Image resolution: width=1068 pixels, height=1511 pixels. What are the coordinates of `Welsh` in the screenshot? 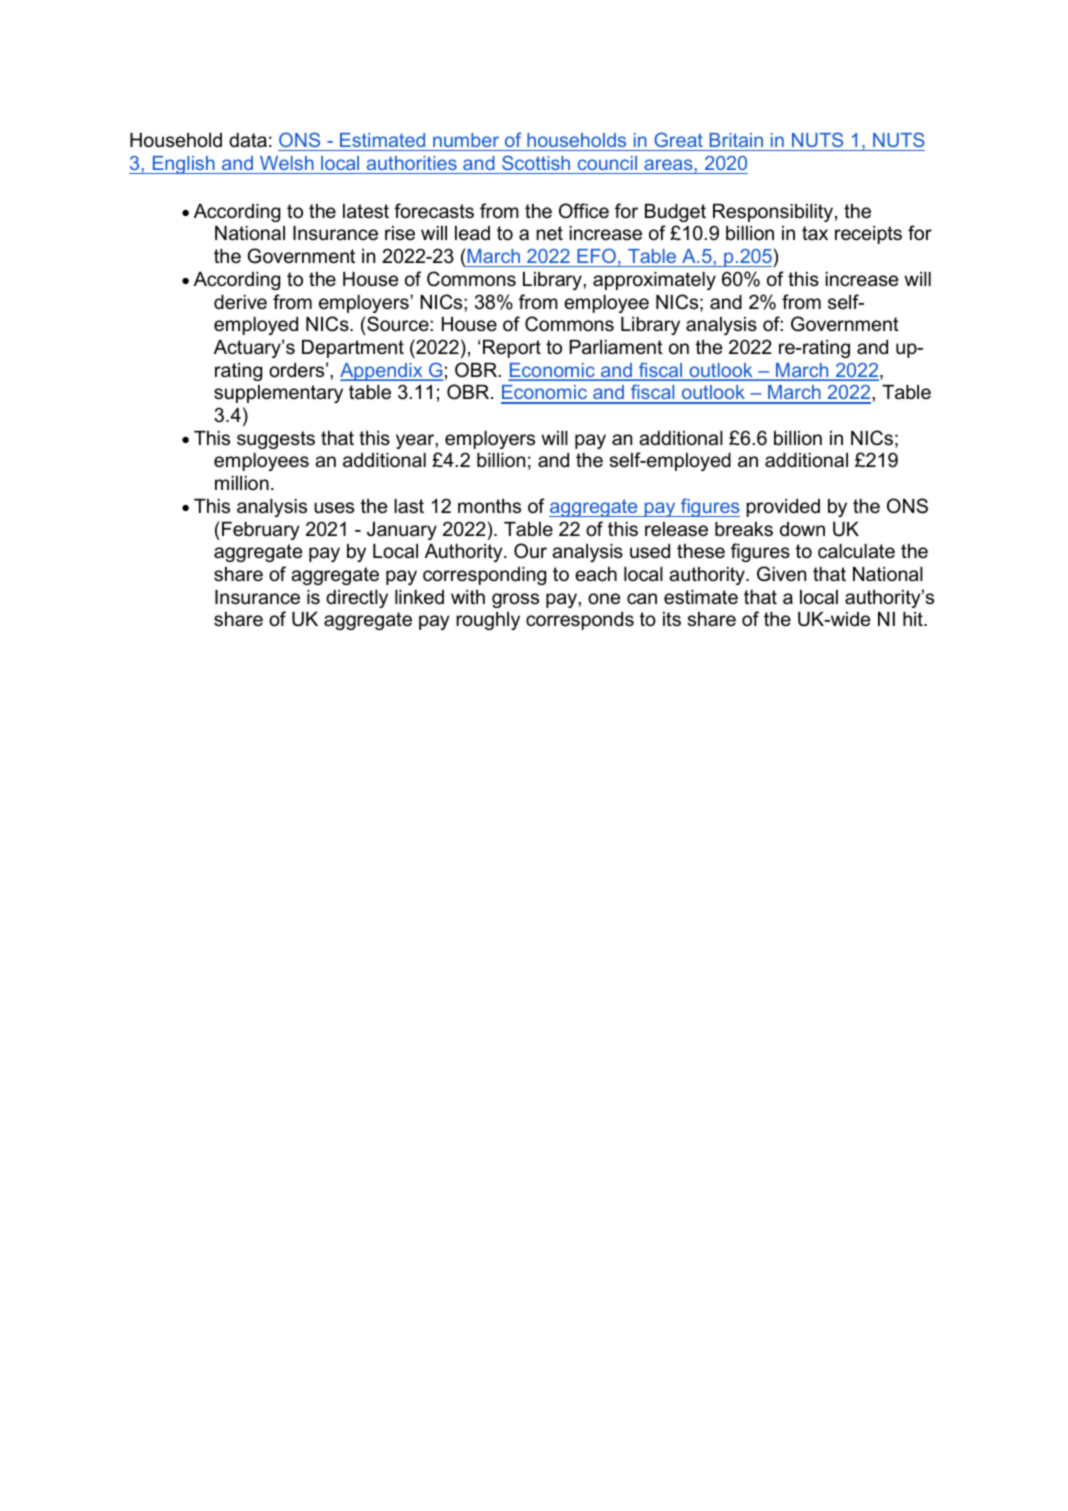 It's located at (287, 163).
